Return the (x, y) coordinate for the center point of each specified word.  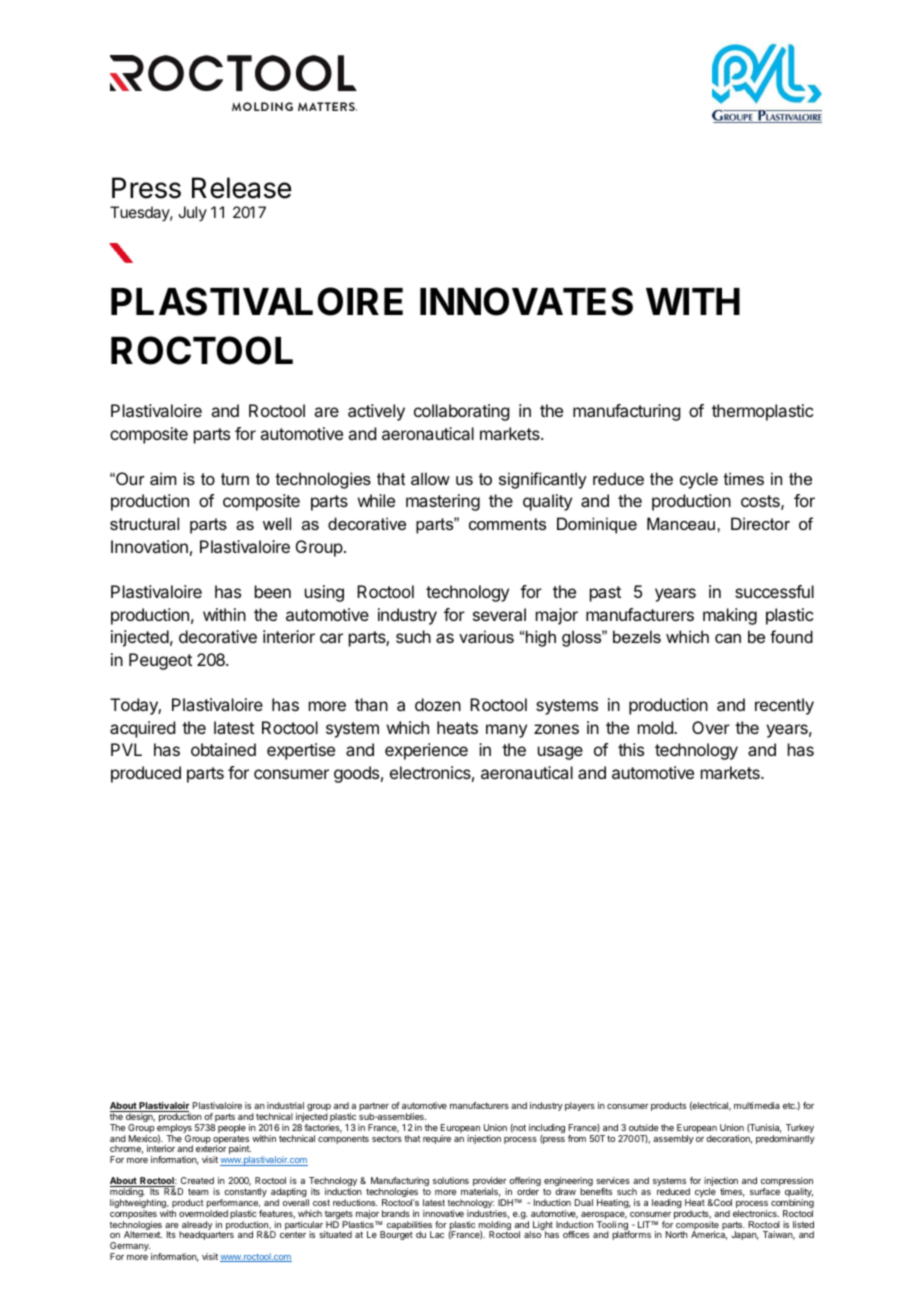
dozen (438, 704)
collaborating (461, 412)
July (192, 213)
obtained (223, 749)
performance (234, 1205)
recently (784, 706)
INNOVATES (526, 301)
